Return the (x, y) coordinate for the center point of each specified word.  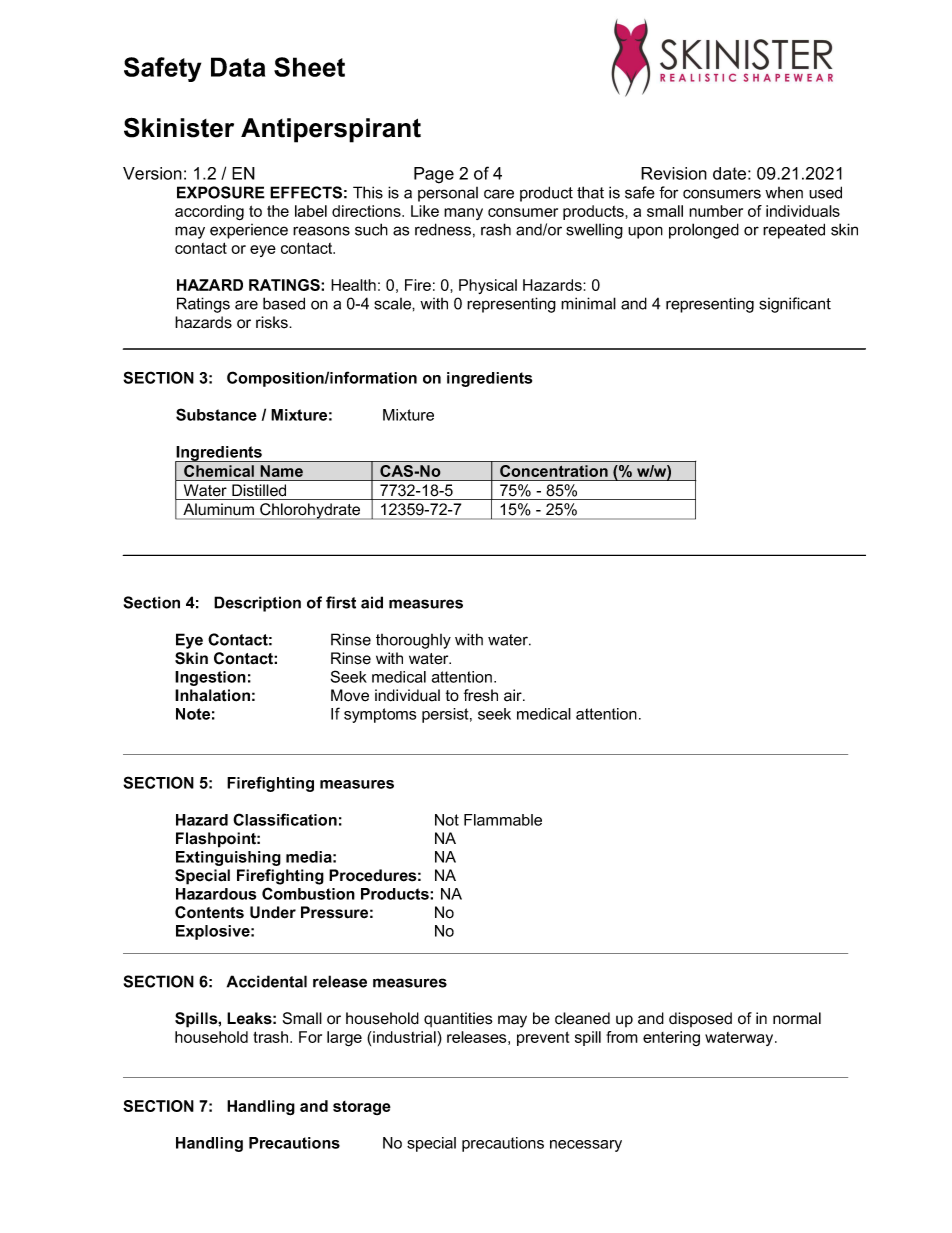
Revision (674, 173)
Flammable (503, 820)
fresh (481, 695)
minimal (588, 303)
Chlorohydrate (310, 511)
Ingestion (210, 678)
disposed (700, 1019)
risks (273, 322)
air (514, 695)
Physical (488, 286)
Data (238, 67)
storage (362, 1108)
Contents (209, 912)
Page (434, 175)
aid (372, 602)
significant (795, 305)
